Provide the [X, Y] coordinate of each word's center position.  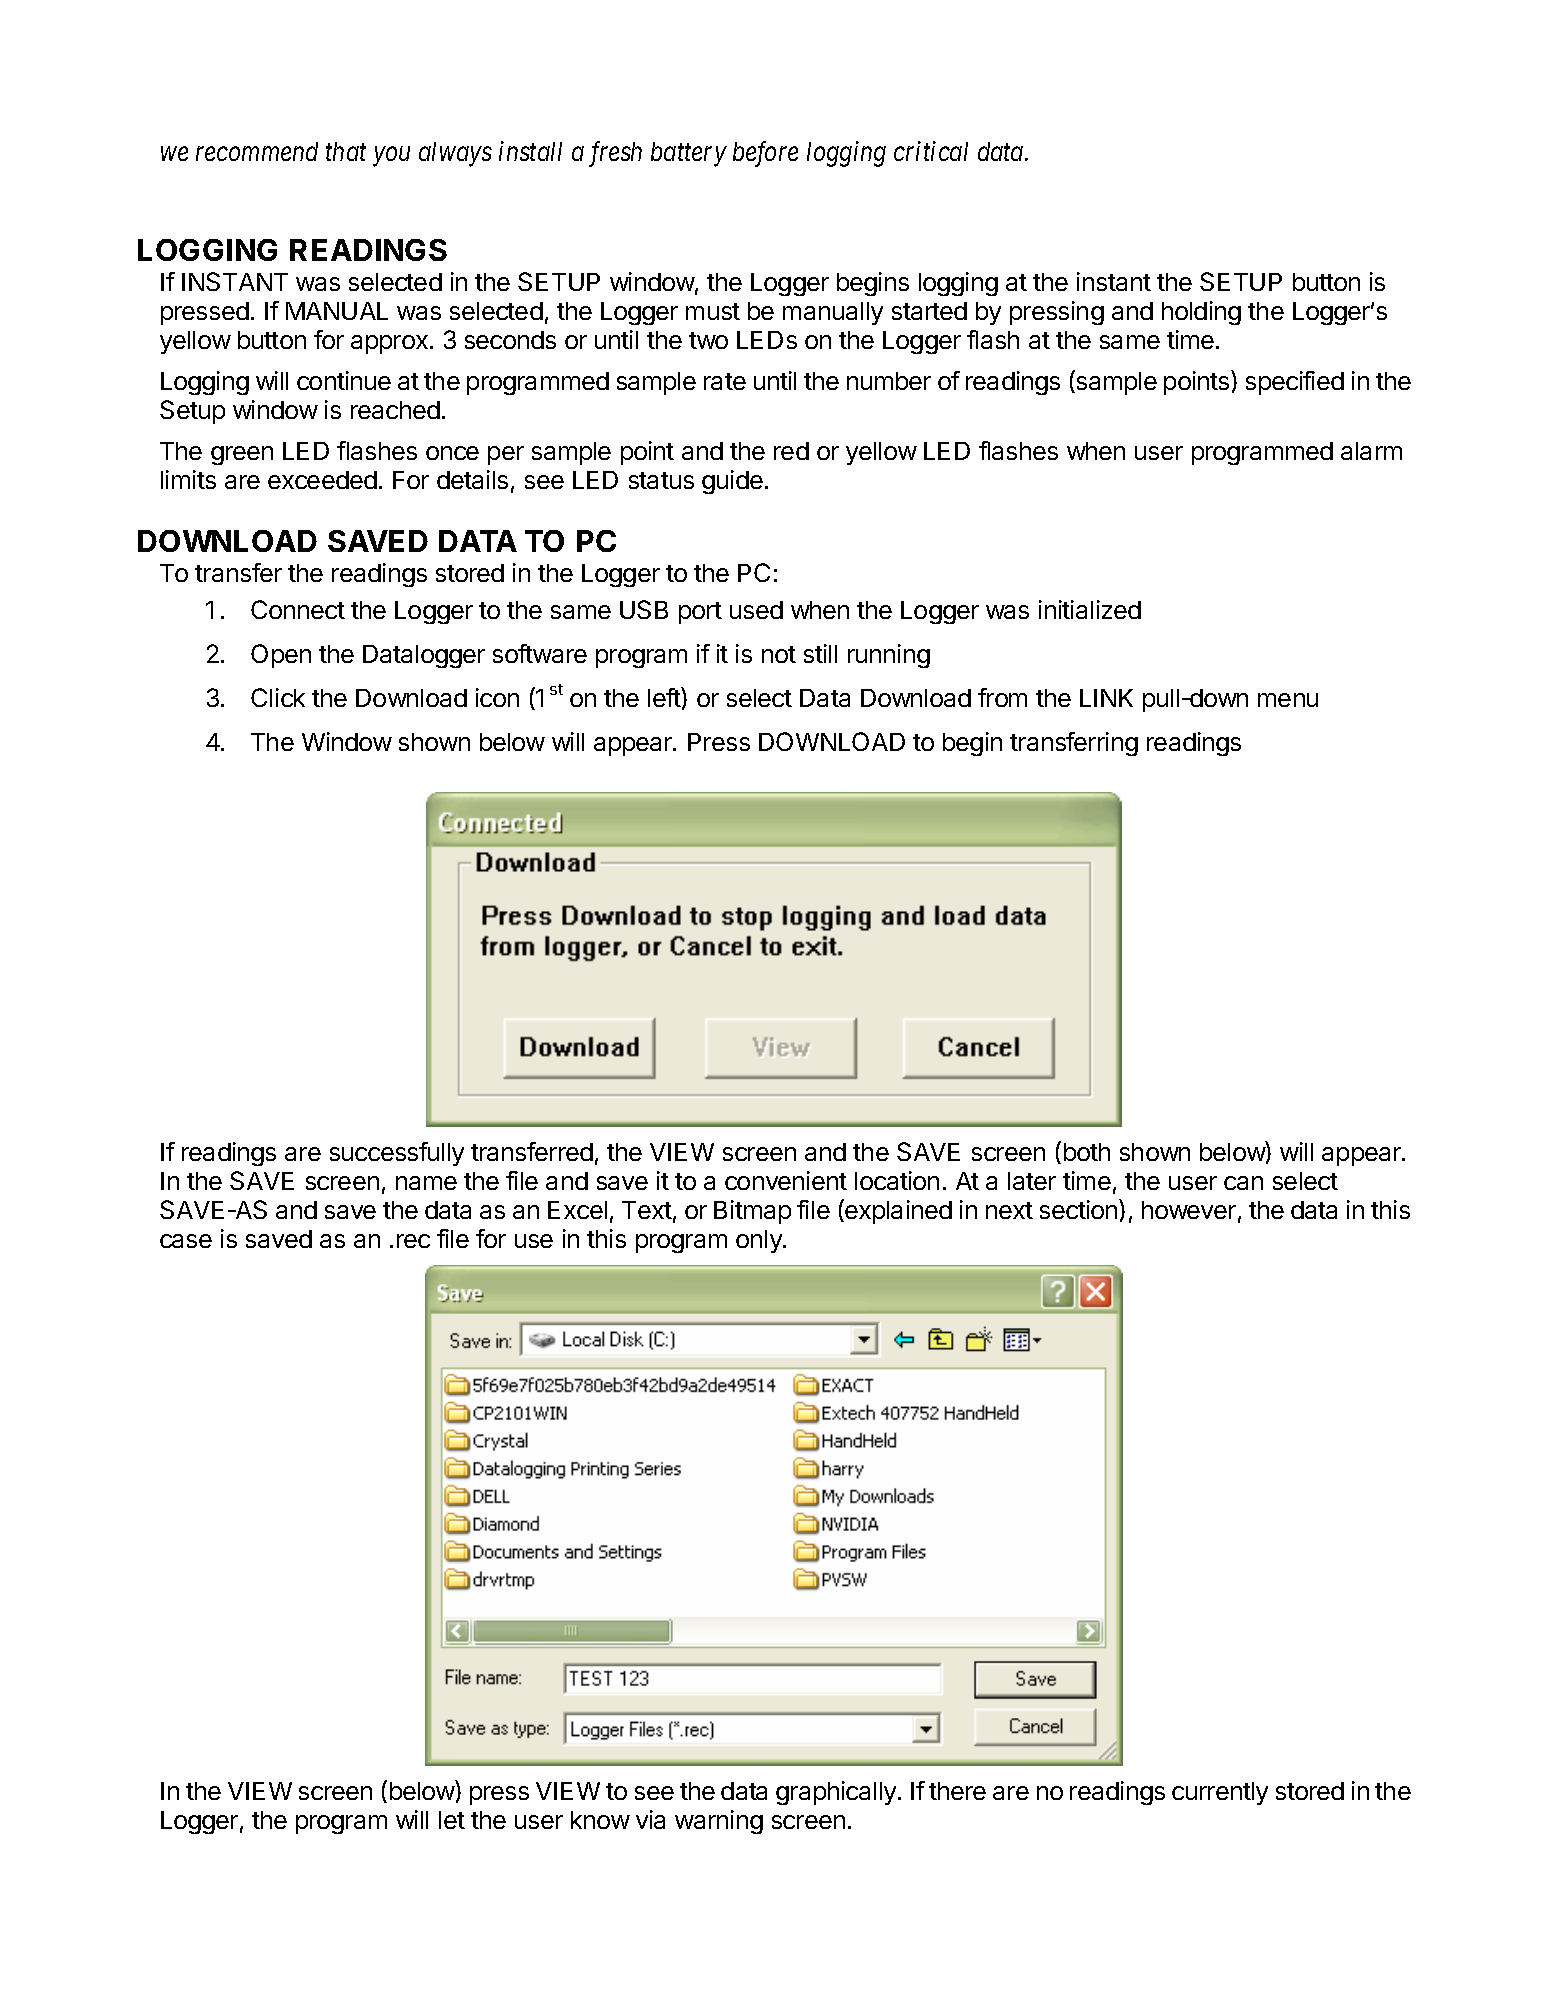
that [346, 151]
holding [1201, 313]
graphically [837, 1793]
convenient [786, 1180]
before [765, 154]
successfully [397, 1154]
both [1087, 1152]
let [452, 1820]
